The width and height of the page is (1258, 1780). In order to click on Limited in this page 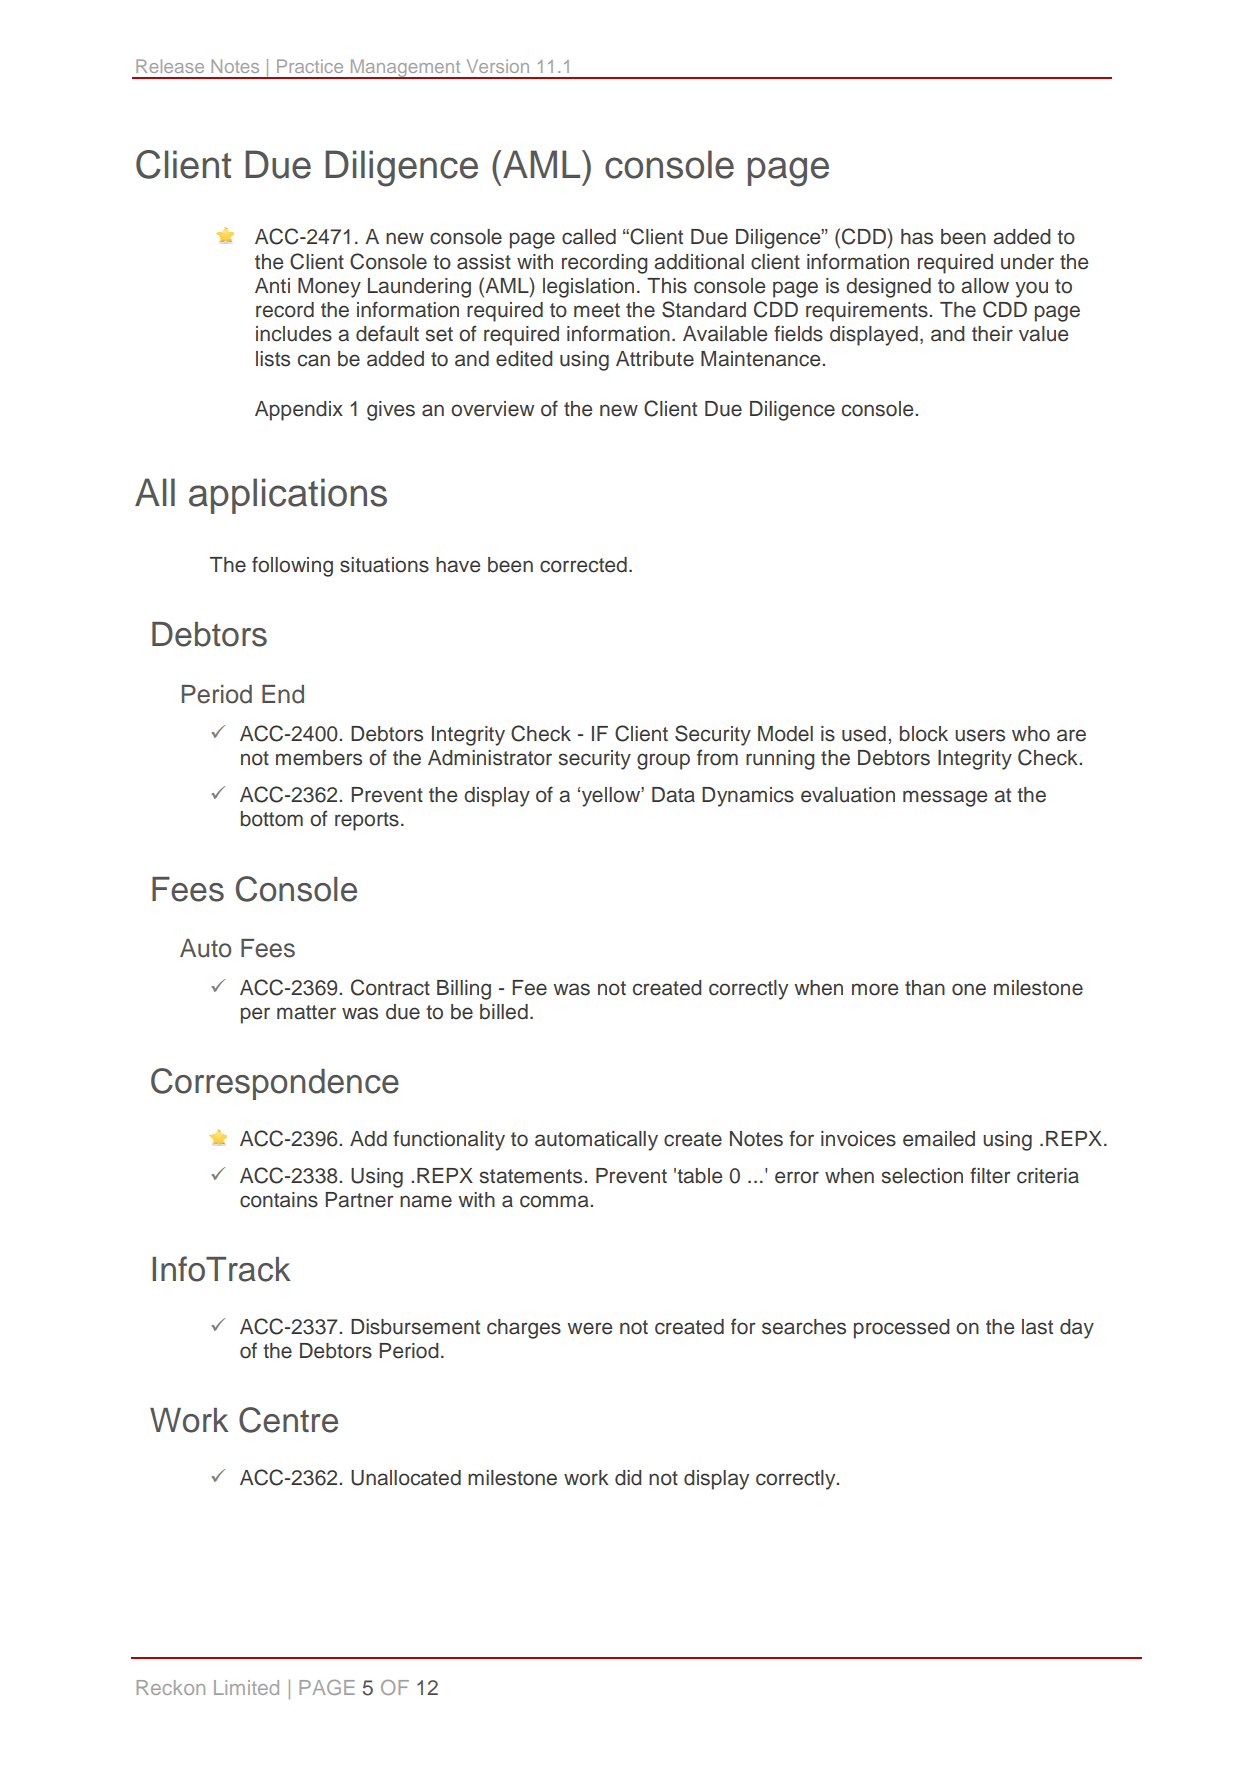, I will do `click(246, 1687)`.
